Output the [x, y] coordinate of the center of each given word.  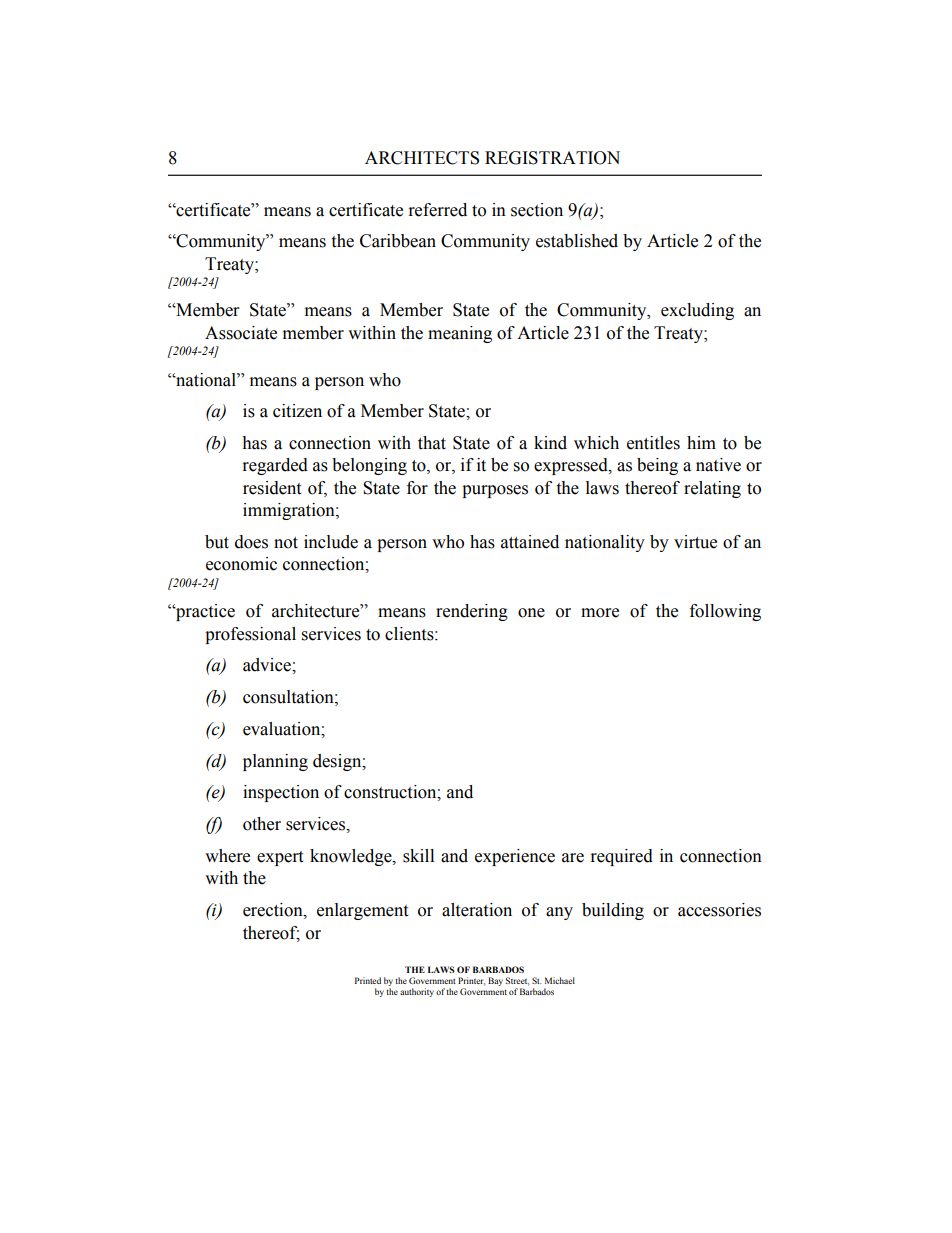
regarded [275, 466]
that [432, 443]
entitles [653, 443]
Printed [368, 980]
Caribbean [398, 241]
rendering [472, 612]
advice [268, 665]
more [600, 613]
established [577, 241]
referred [438, 210]
